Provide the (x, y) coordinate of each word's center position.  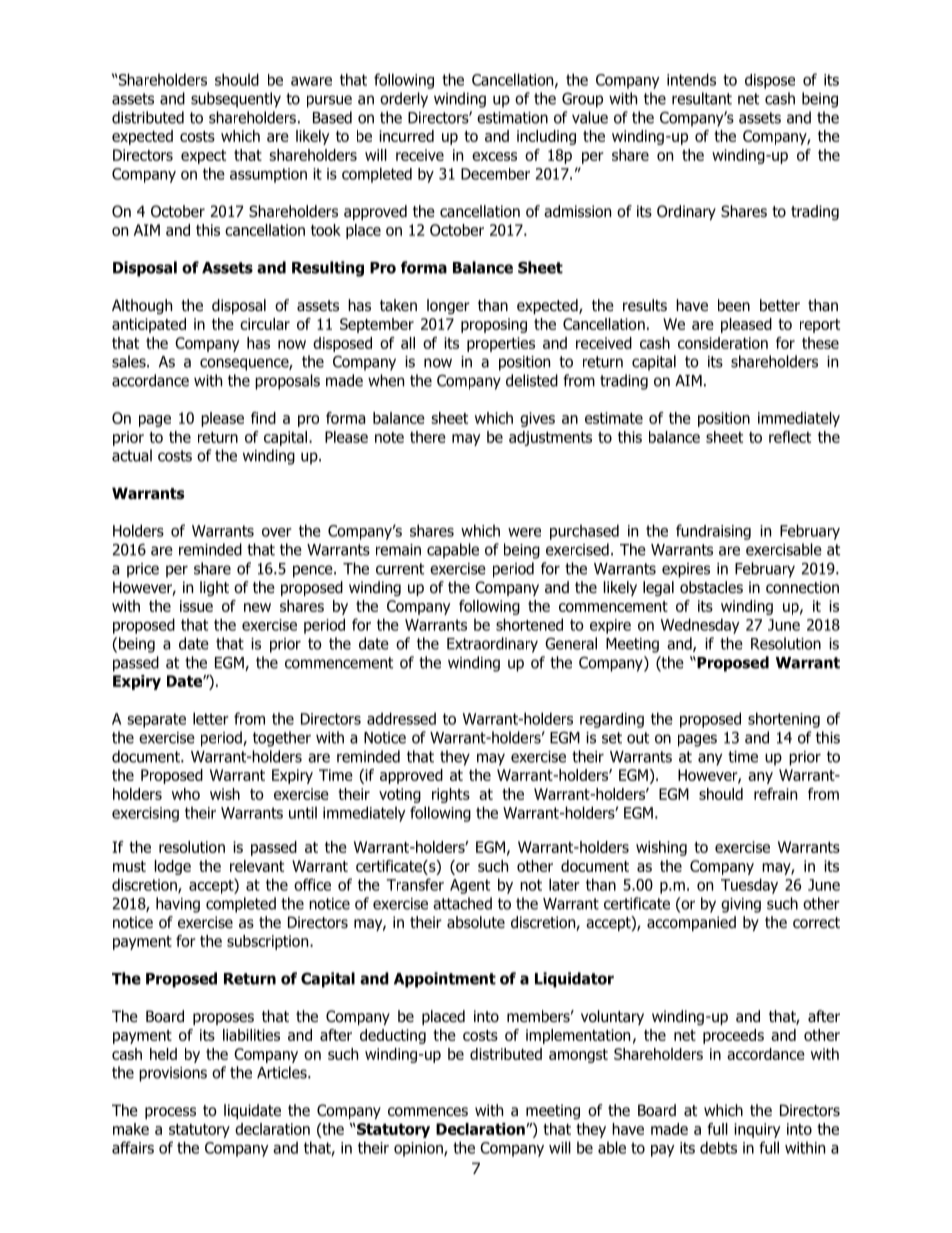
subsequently (236, 100)
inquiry (757, 1130)
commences (428, 1112)
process (170, 1113)
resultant (702, 98)
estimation (512, 118)
